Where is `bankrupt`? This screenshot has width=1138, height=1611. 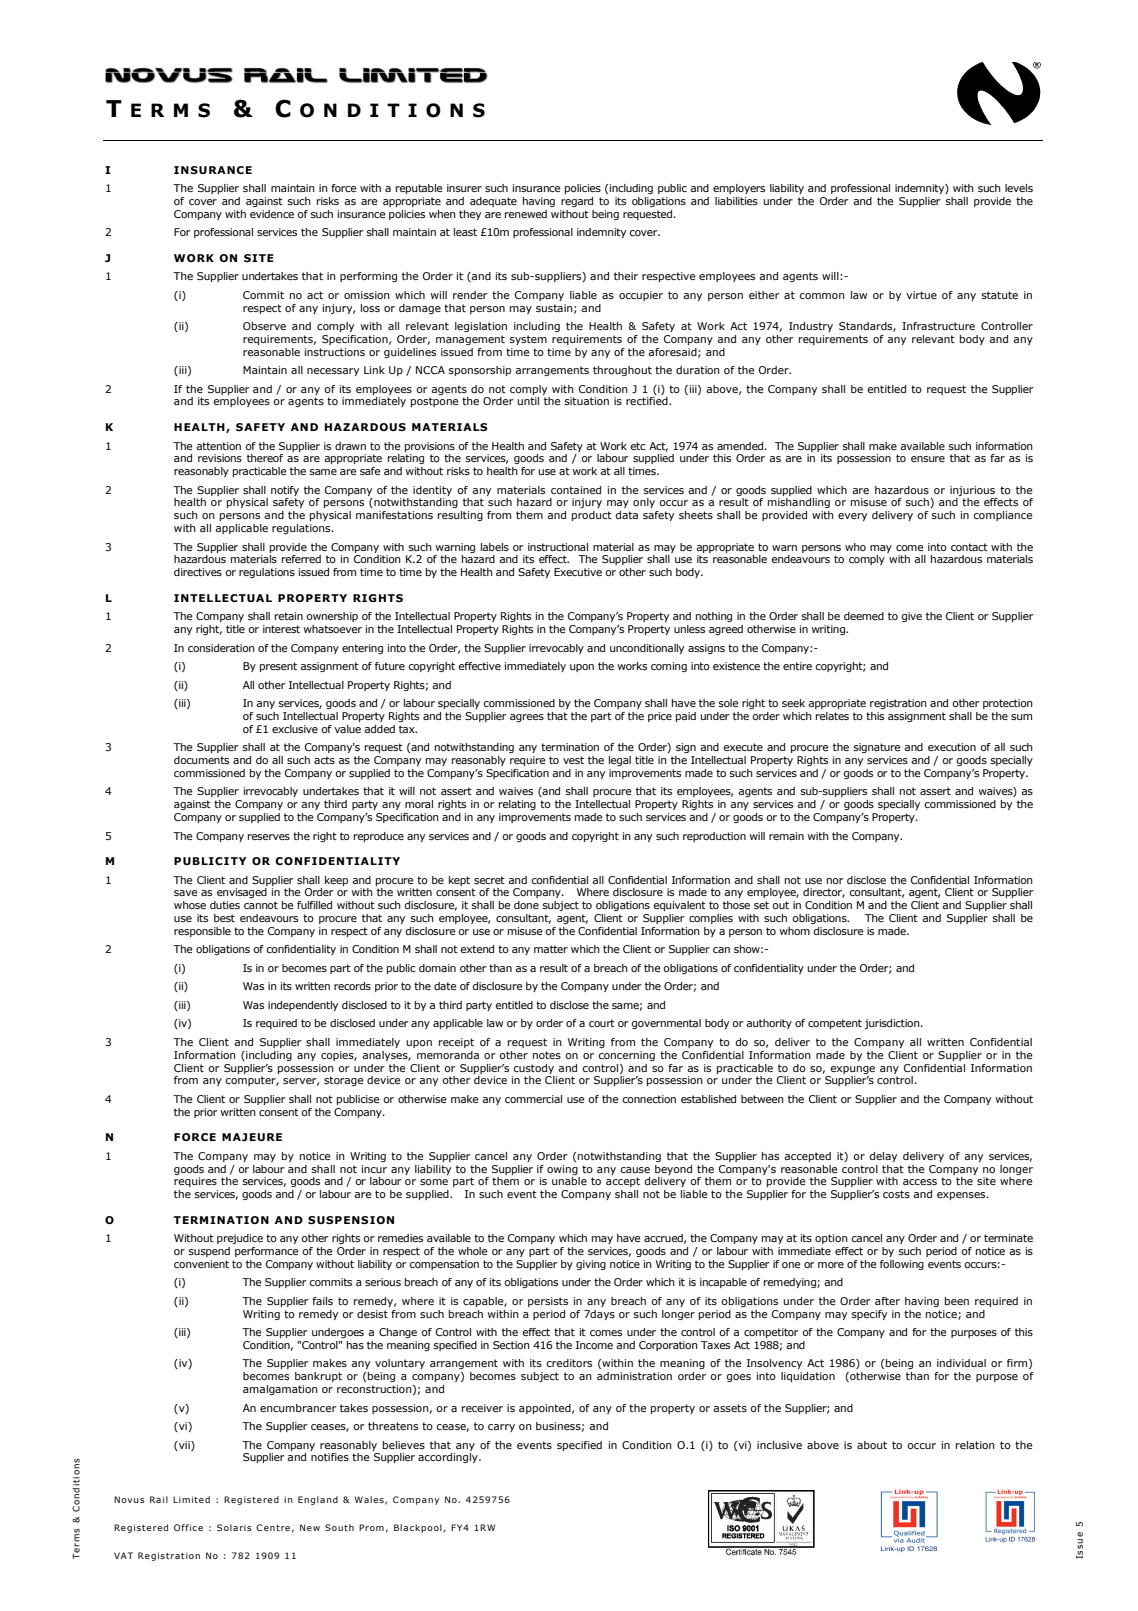 bankrupt is located at coordinates (318, 1377).
